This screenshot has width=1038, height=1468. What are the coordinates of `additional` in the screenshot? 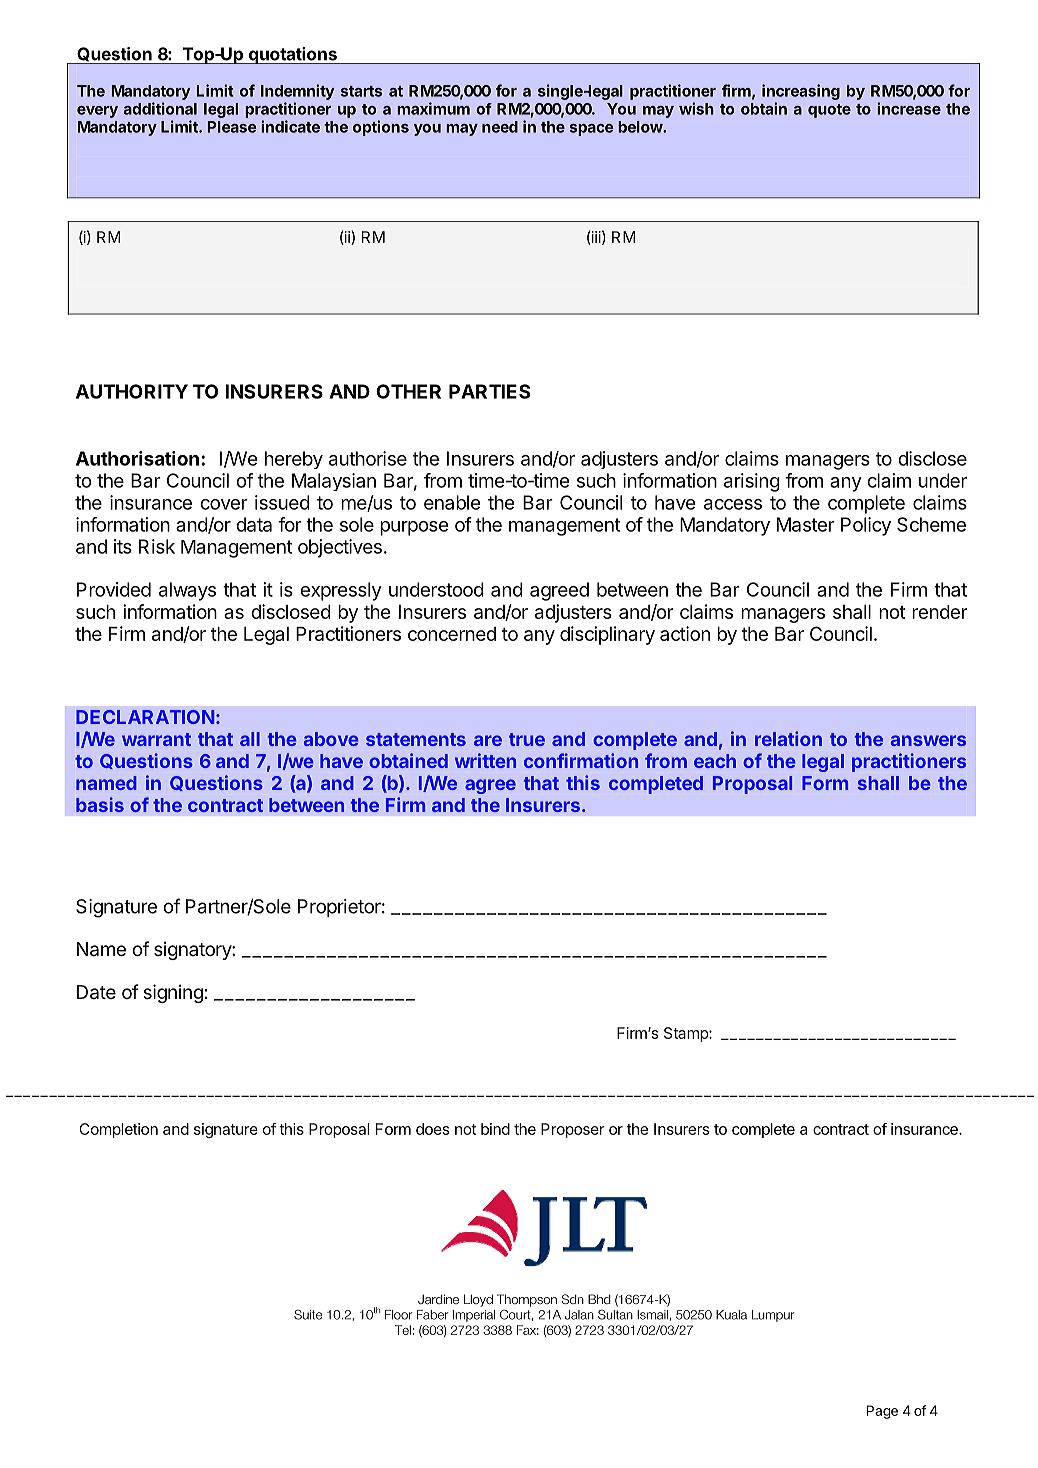 It's located at (160, 108).
